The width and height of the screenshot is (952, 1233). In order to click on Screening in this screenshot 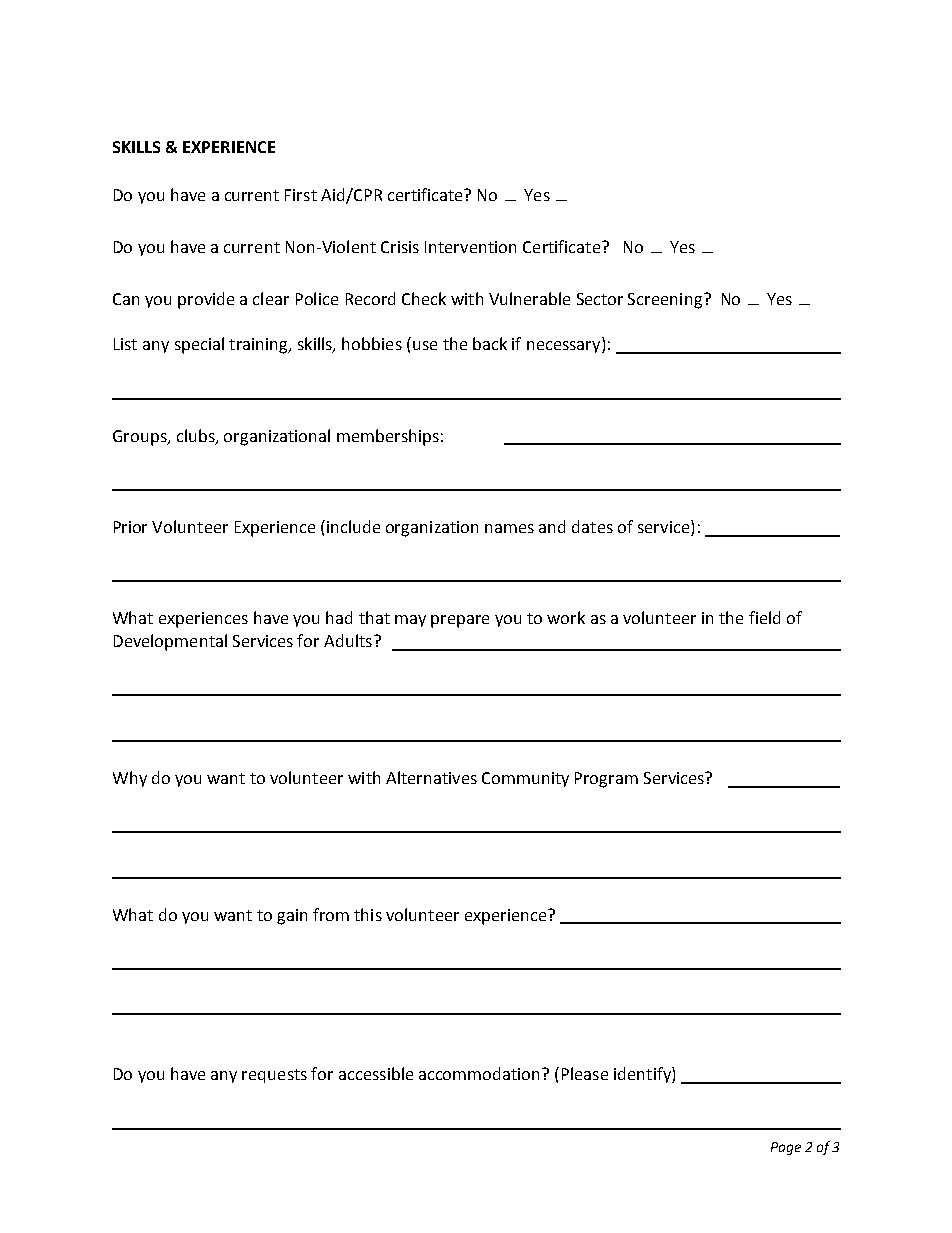, I will do `click(665, 301)`.
